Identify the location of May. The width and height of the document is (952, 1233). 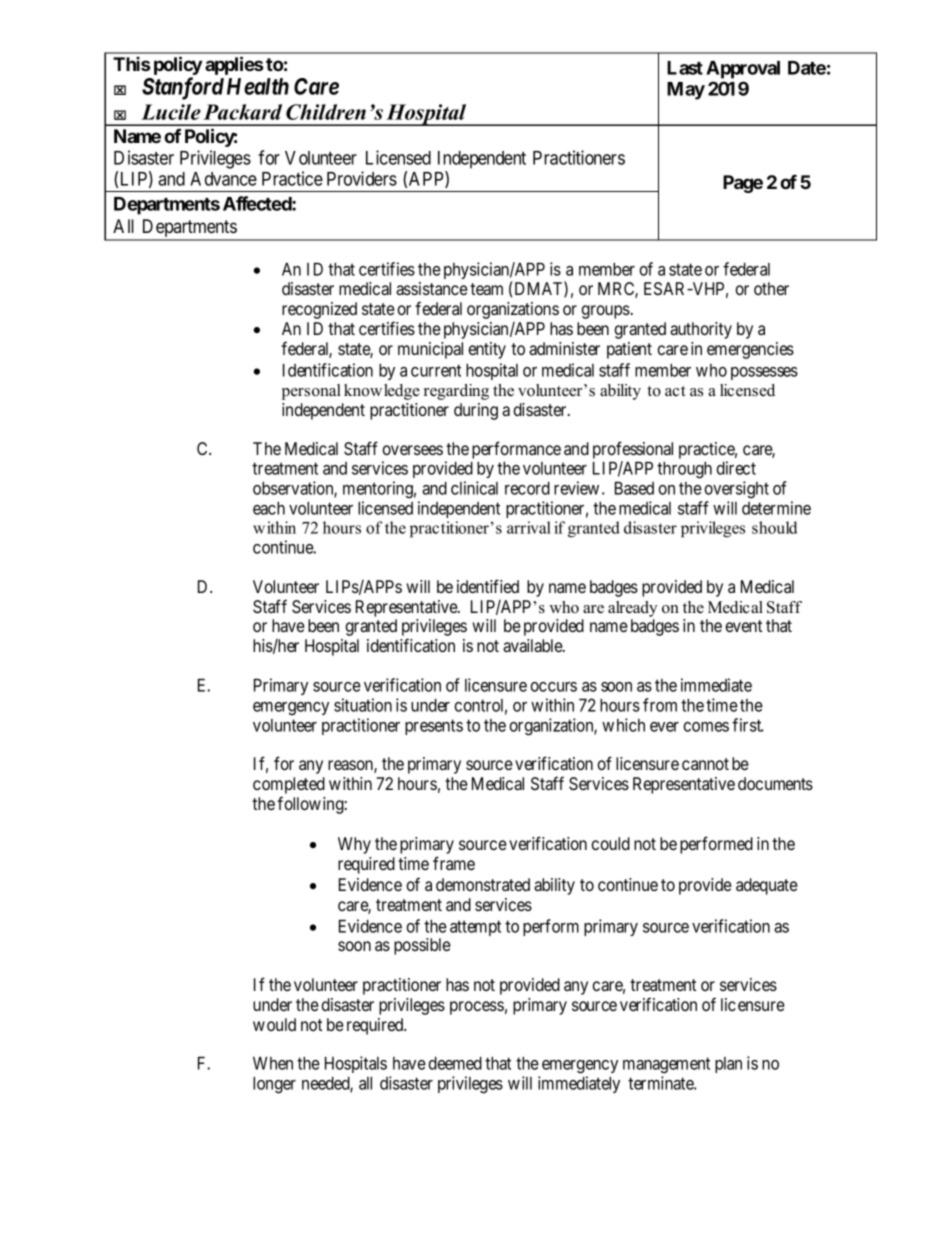
(686, 91).
